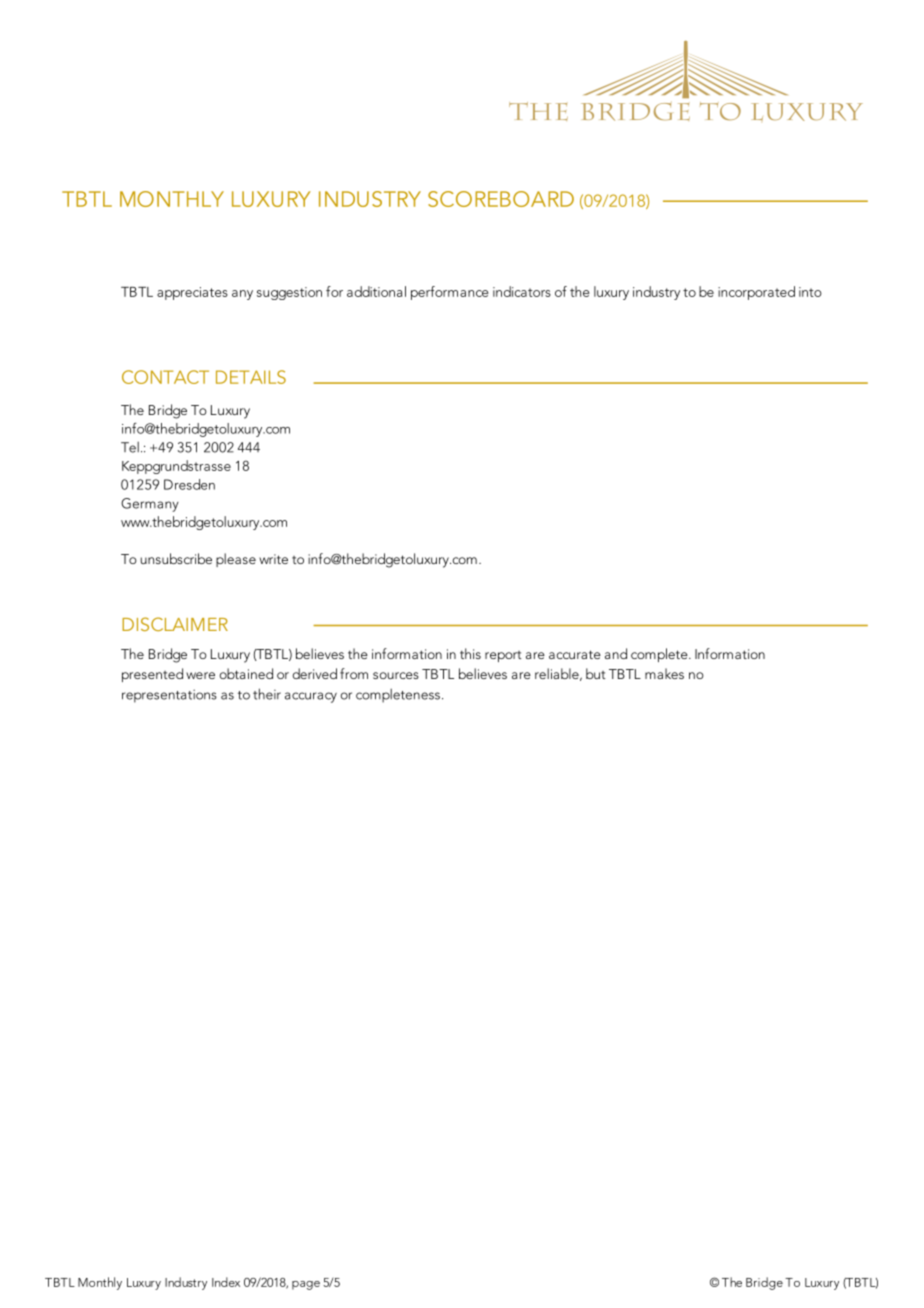  What do you see at coordinates (664, 673) in the screenshot?
I see `makes` at bounding box center [664, 673].
